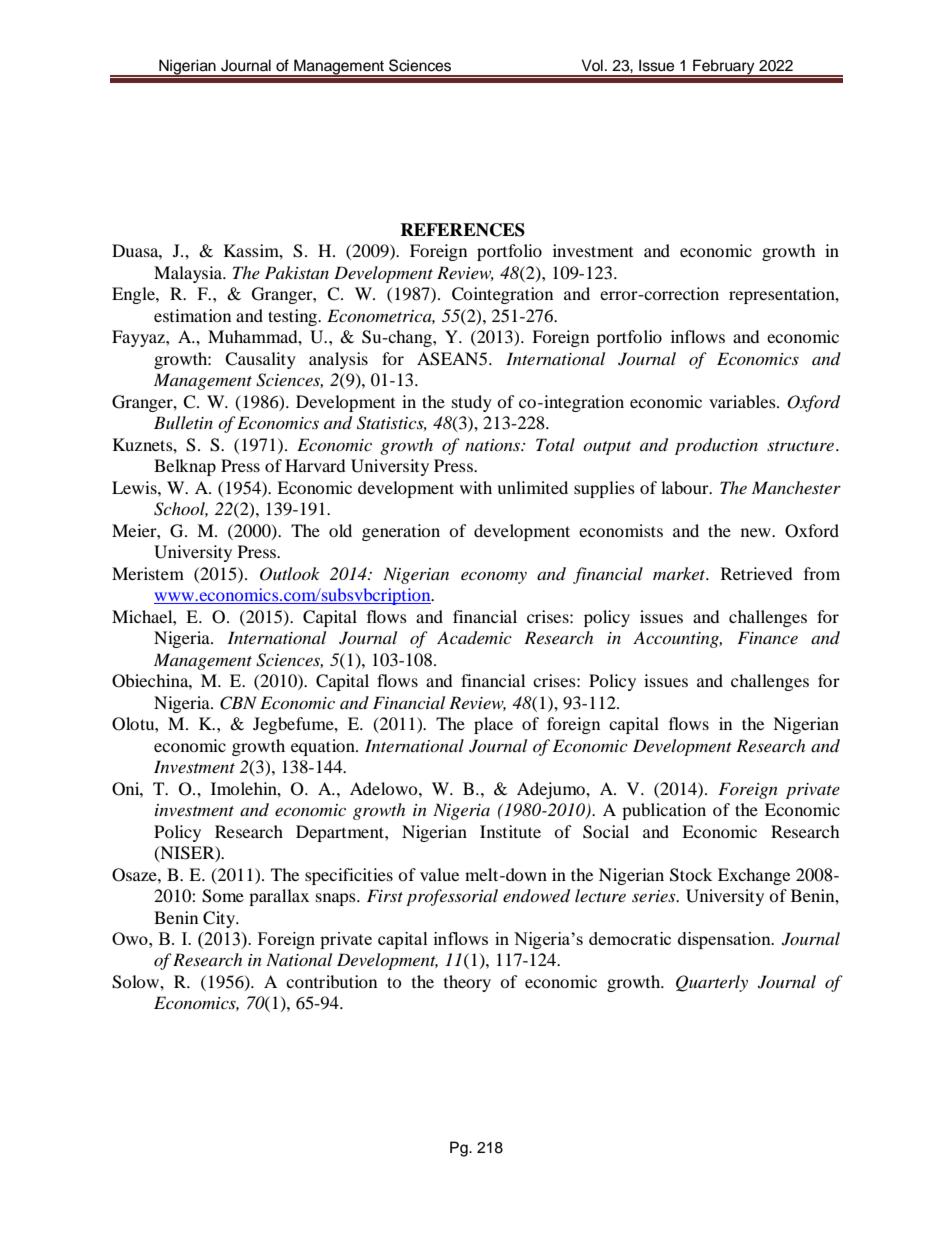 This document has height=1233, width=952. What do you see at coordinates (592, 65) in the document?
I see `Vol` at bounding box center [592, 65].
